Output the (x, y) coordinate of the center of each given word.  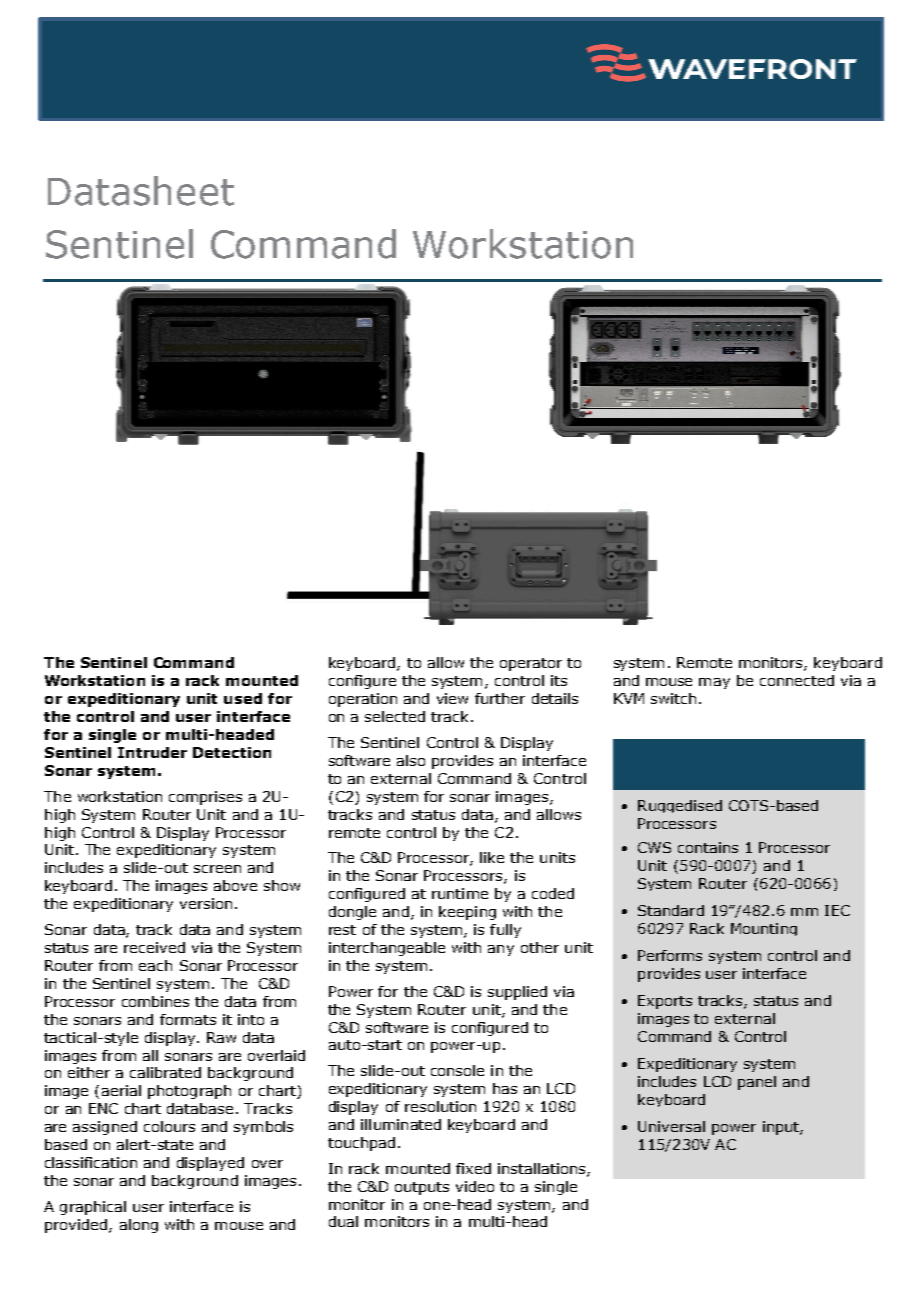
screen (217, 869)
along (139, 1226)
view (452, 698)
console (457, 1070)
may (714, 683)
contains (708, 847)
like (492, 857)
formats (188, 1019)
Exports (665, 1002)
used (243, 698)
